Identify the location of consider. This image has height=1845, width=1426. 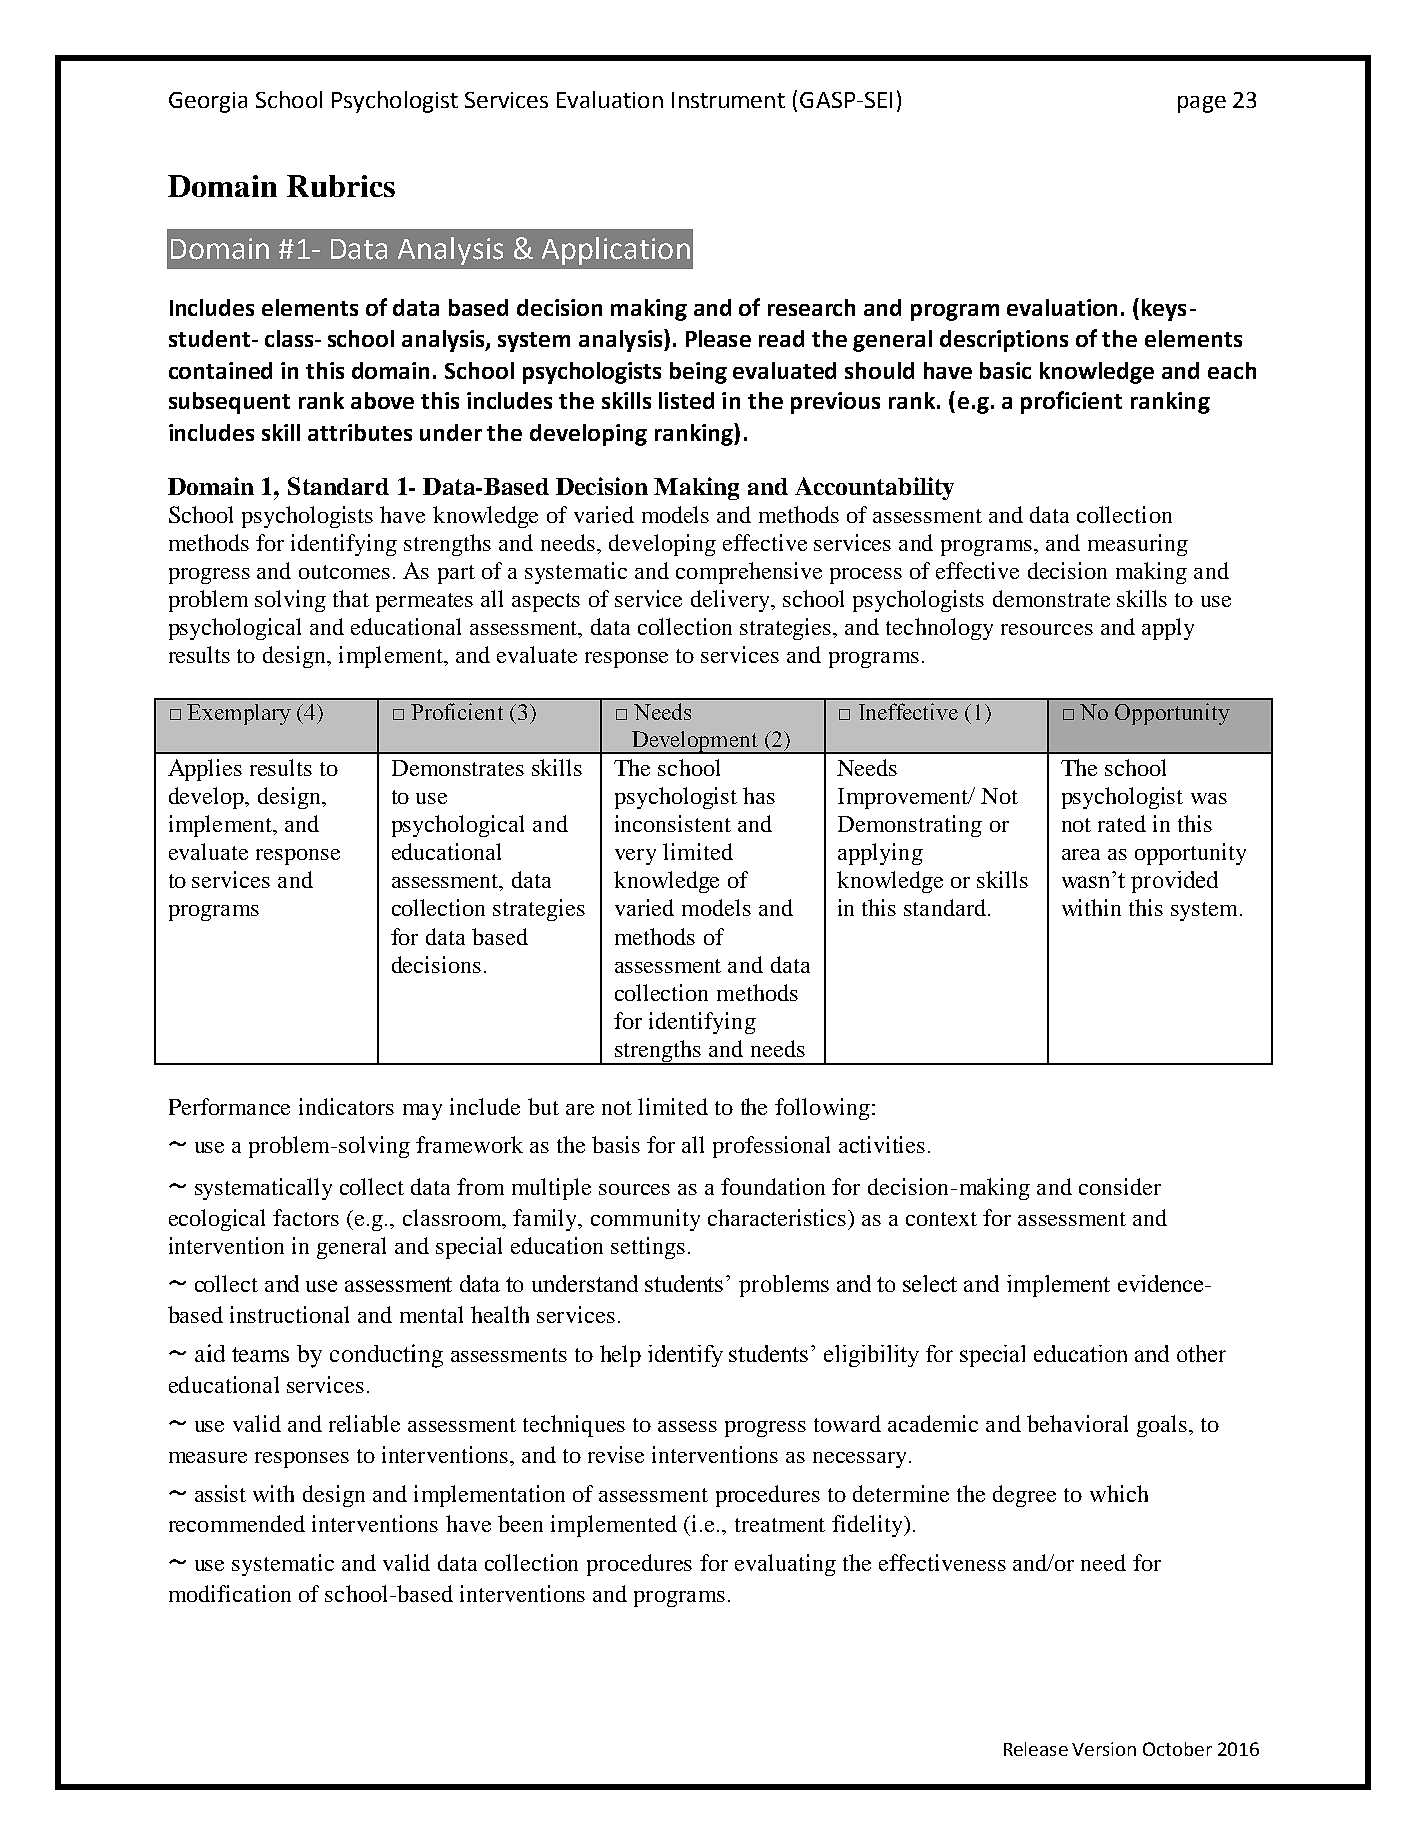
(1120, 1186).
